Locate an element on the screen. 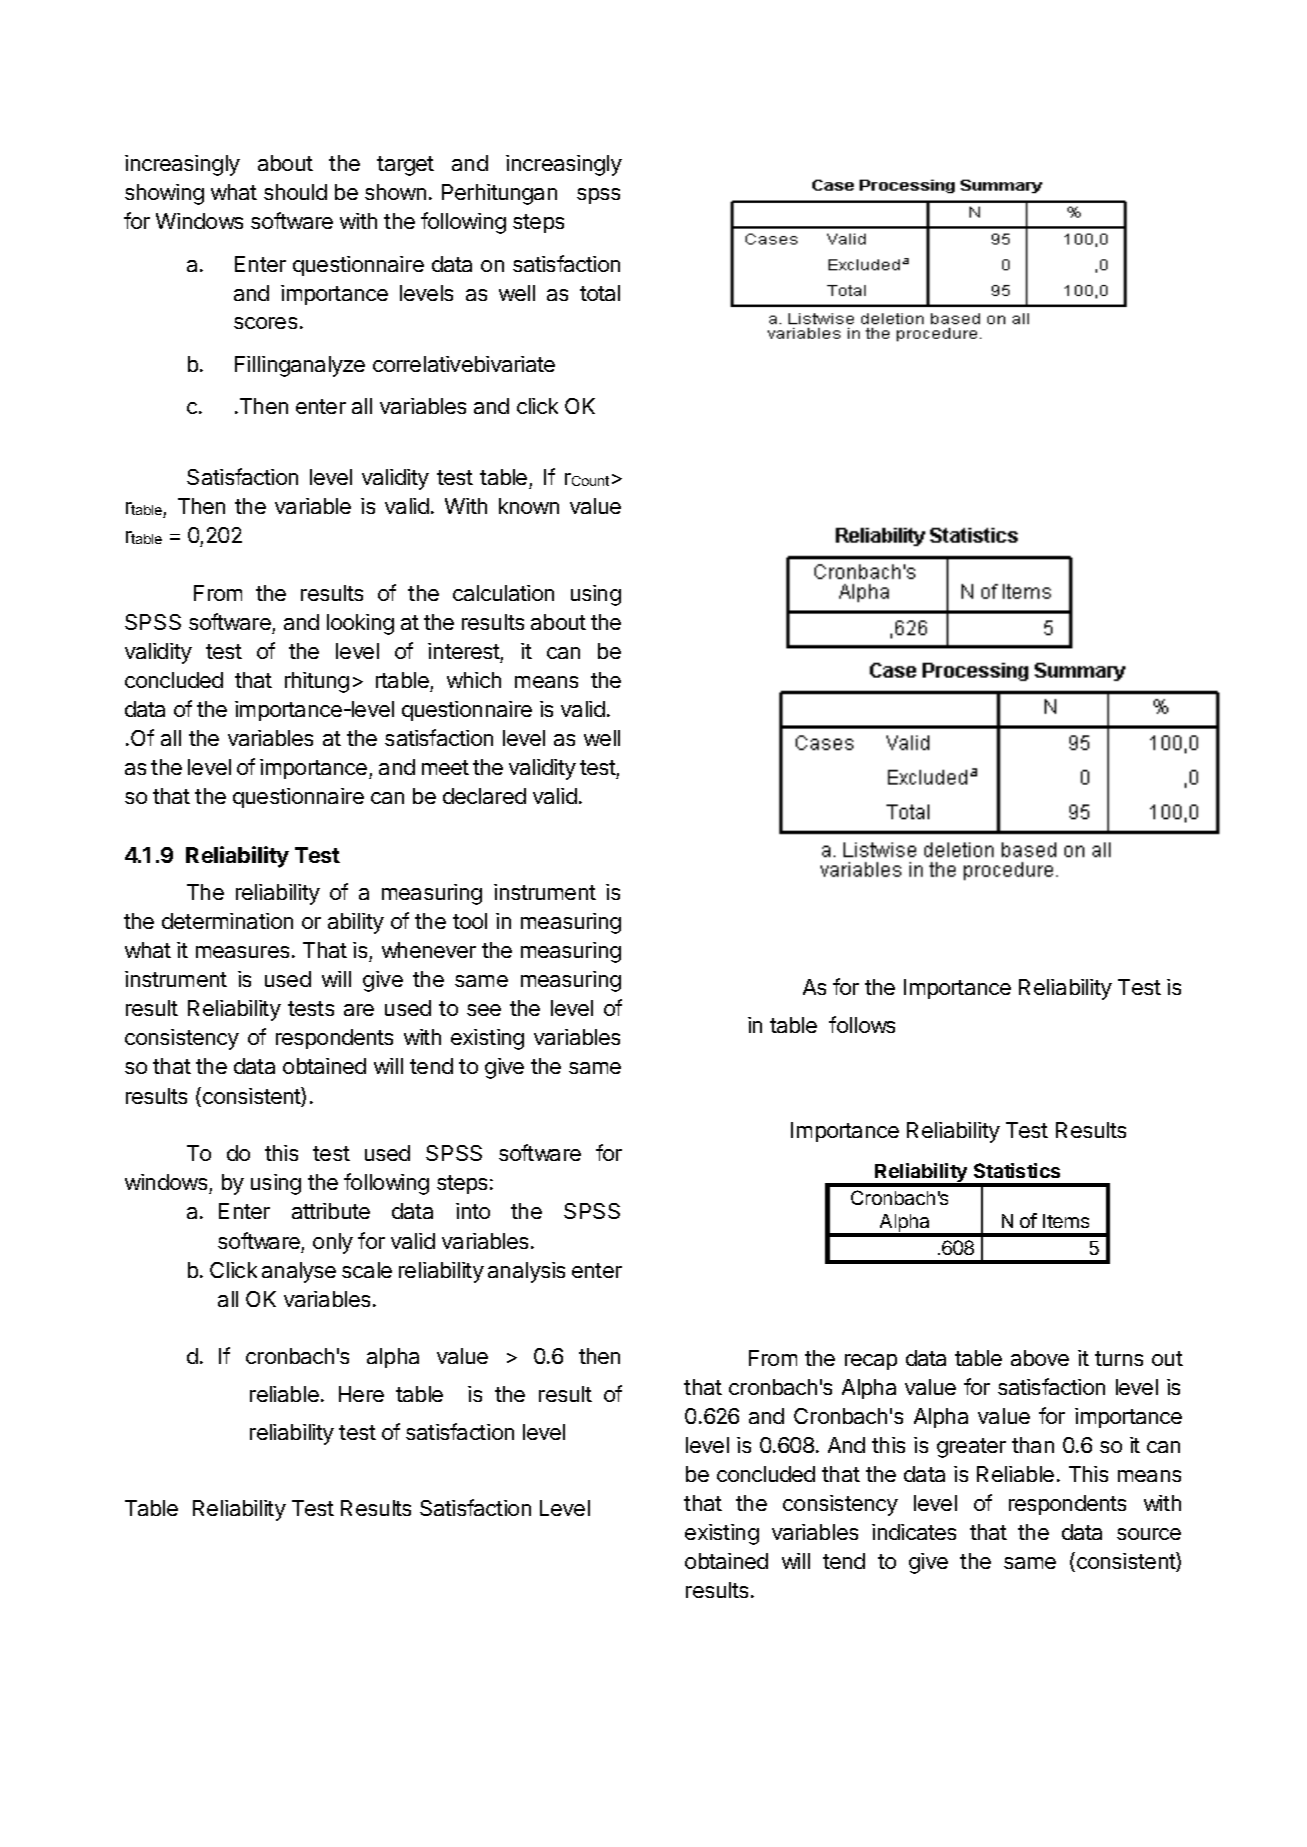 The width and height of the screenshot is (1307, 1847). looking is located at coordinates (360, 624).
